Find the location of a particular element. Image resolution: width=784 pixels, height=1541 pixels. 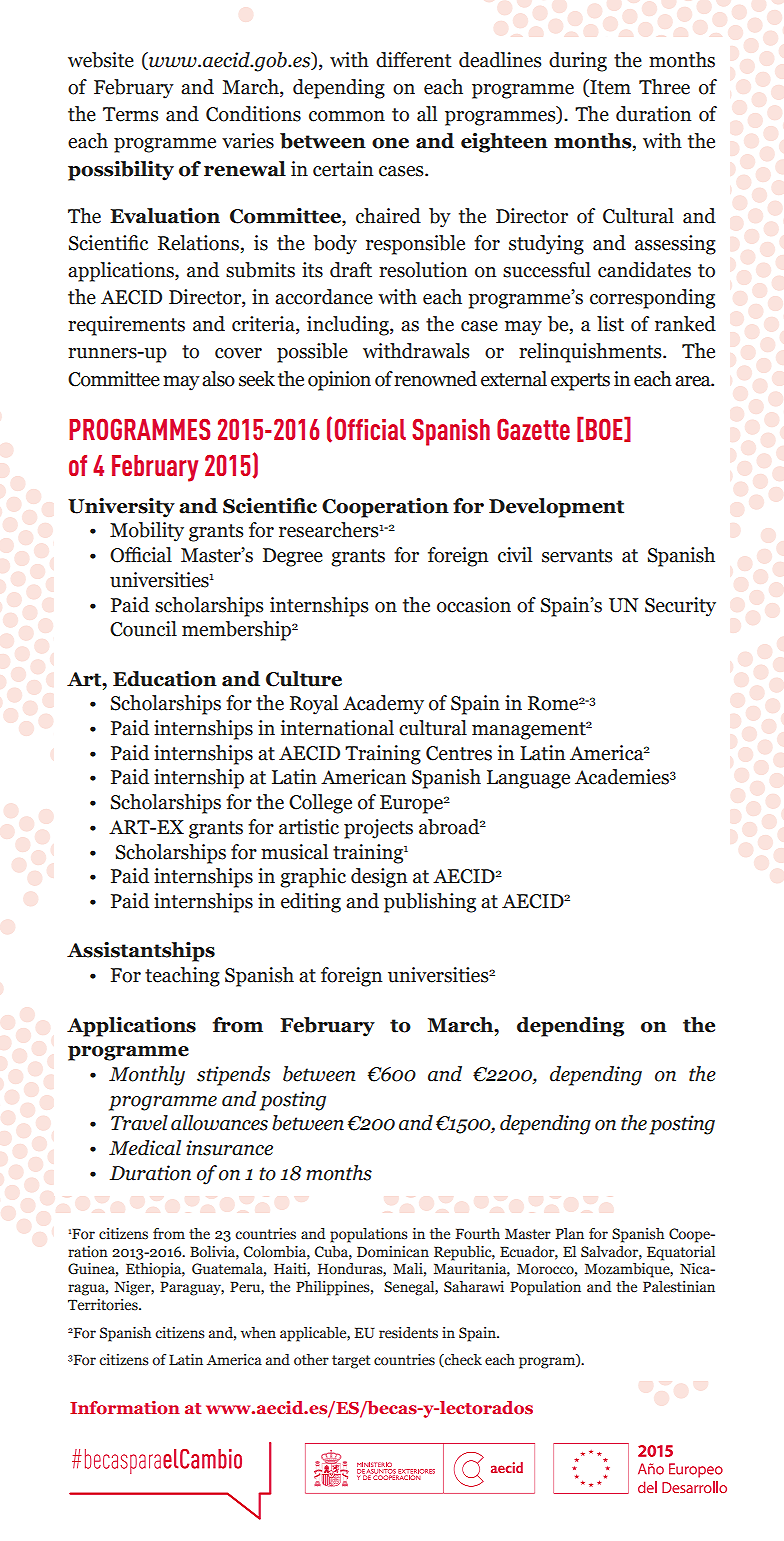

Academy is located at coordinates (383, 705).
